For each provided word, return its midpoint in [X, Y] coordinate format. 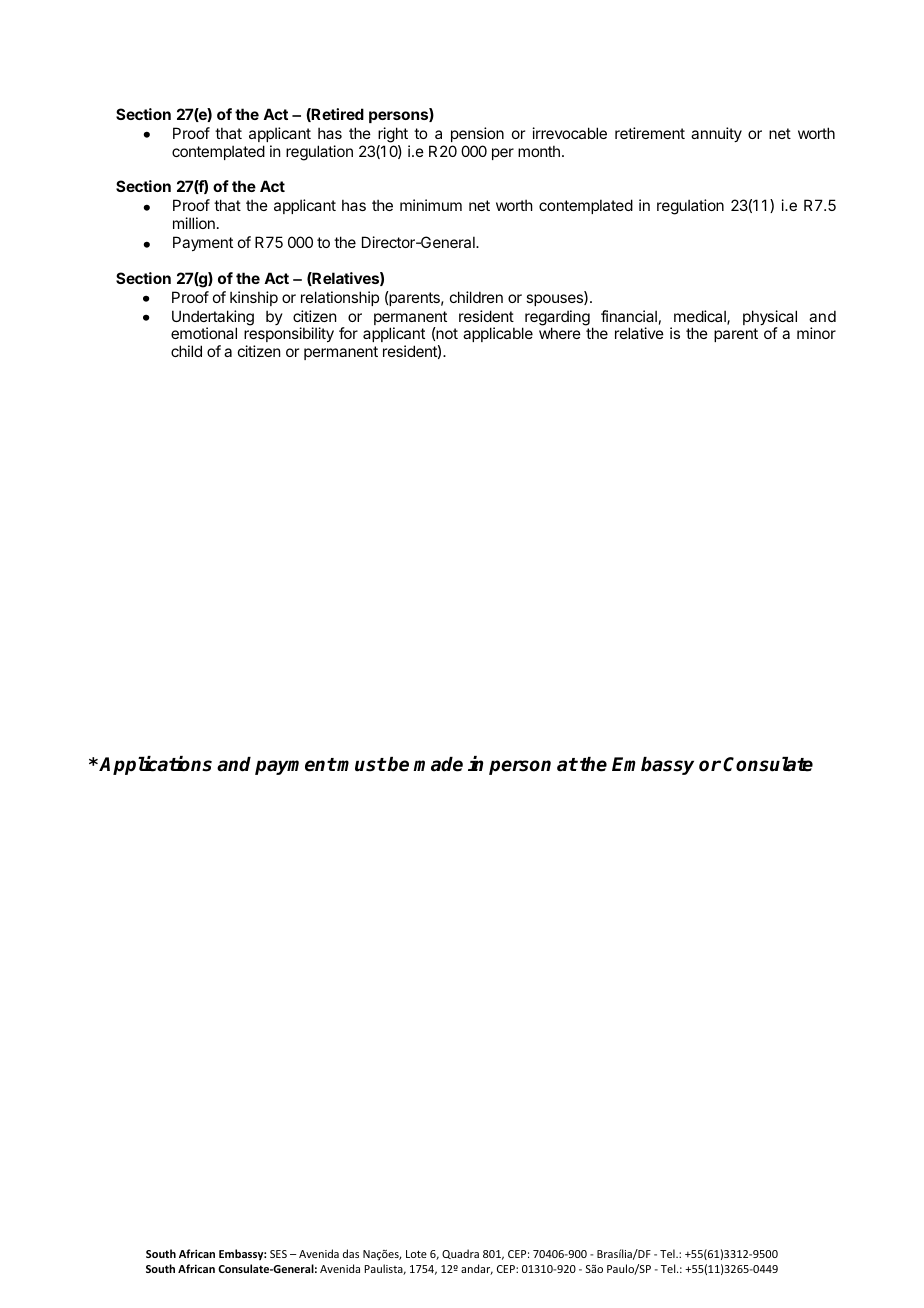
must [361, 765]
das [351, 1253]
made [438, 764]
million [194, 223]
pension [477, 134]
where [560, 333]
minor [816, 333]
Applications [155, 765]
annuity [716, 134]
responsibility [289, 336]
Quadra [460, 1254]
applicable [498, 334]
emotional [204, 333]
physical [770, 319]
